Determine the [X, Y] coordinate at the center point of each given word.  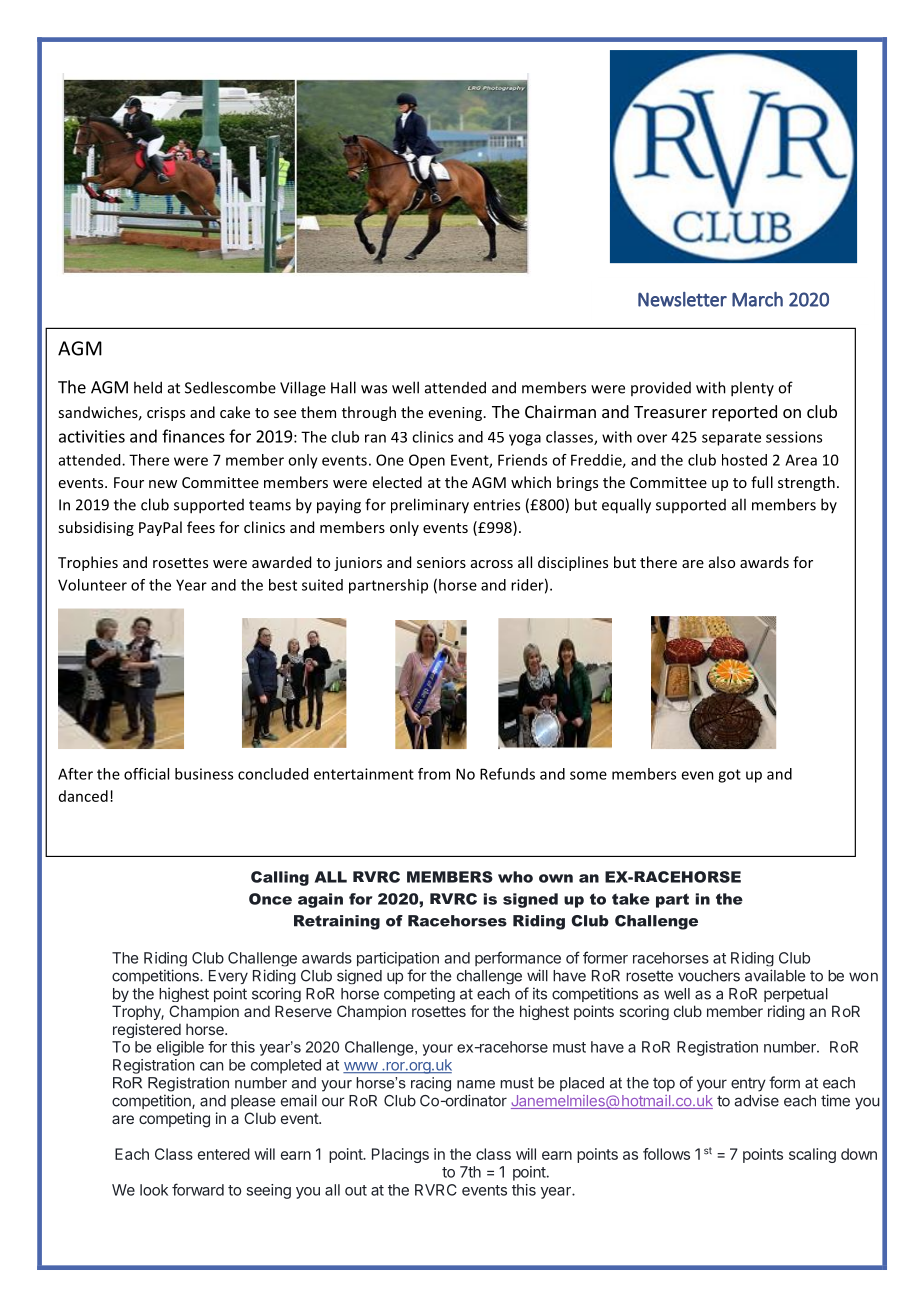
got [729, 776]
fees [201, 527]
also [722, 562]
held [148, 387]
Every [228, 977]
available [775, 975]
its [540, 993]
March [757, 299]
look [154, 1190]
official [146, 774]
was [374, 389]
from [434, 774]
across [492, 564]
